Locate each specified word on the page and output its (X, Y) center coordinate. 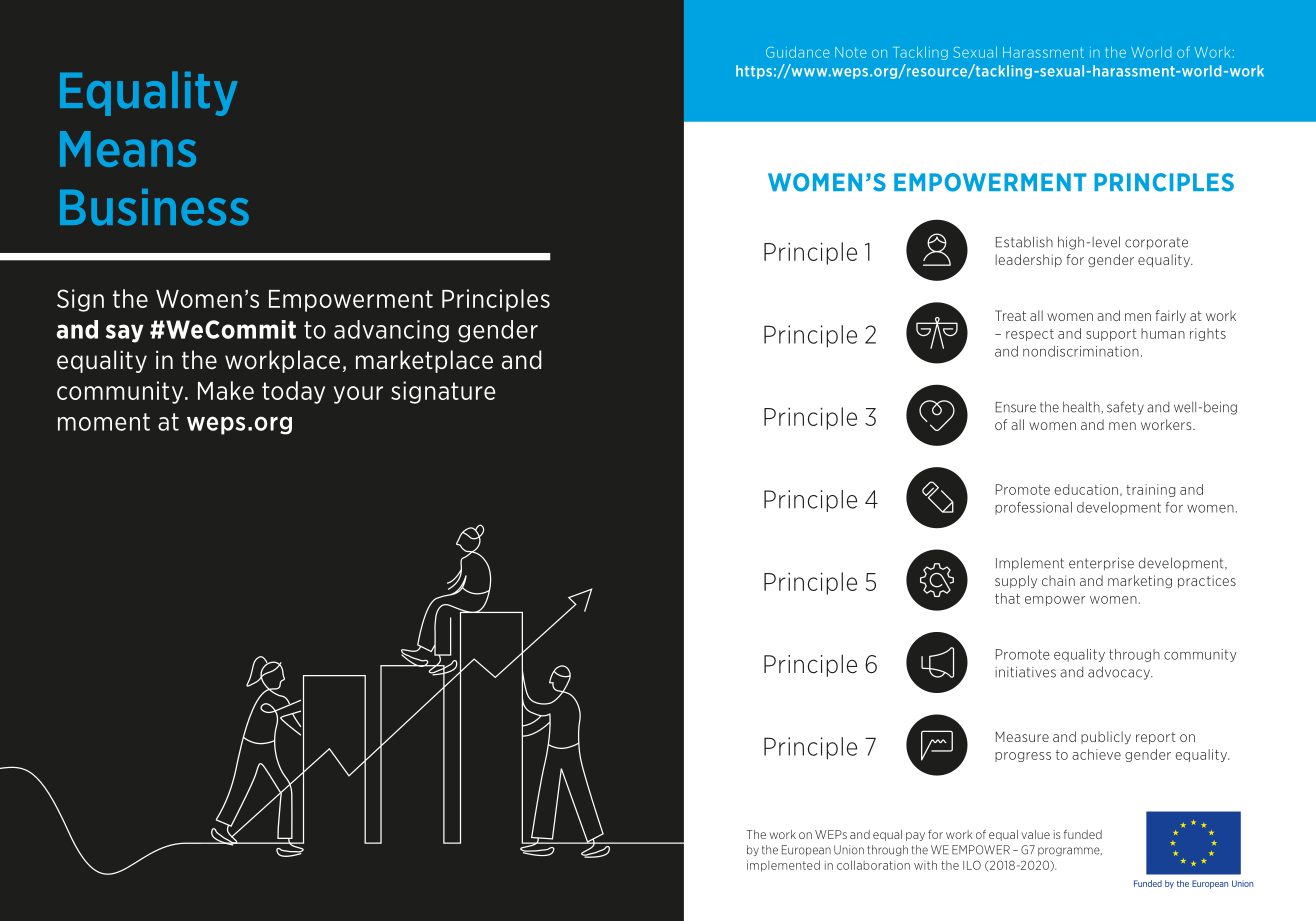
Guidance (798, 52)
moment (104, 422)
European (806, 850)
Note (851, 52)
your (358, 395)
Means (128, 149)
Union (849, 850)
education (1086, 489)
